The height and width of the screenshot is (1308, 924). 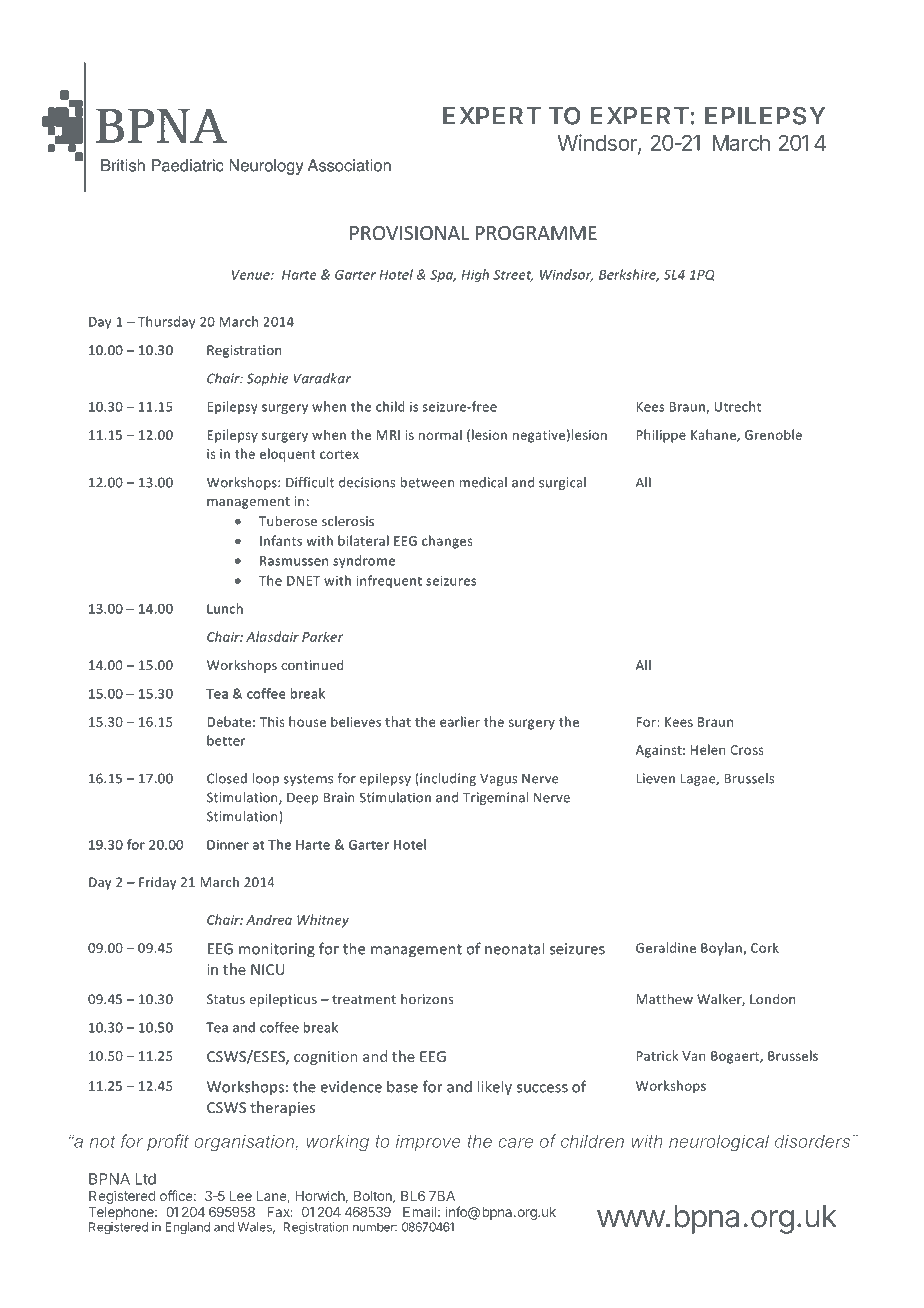 What do you see at coordinates (281, 540) in the screenshot?
I see `Infants` at bounding box center [281, 540].
